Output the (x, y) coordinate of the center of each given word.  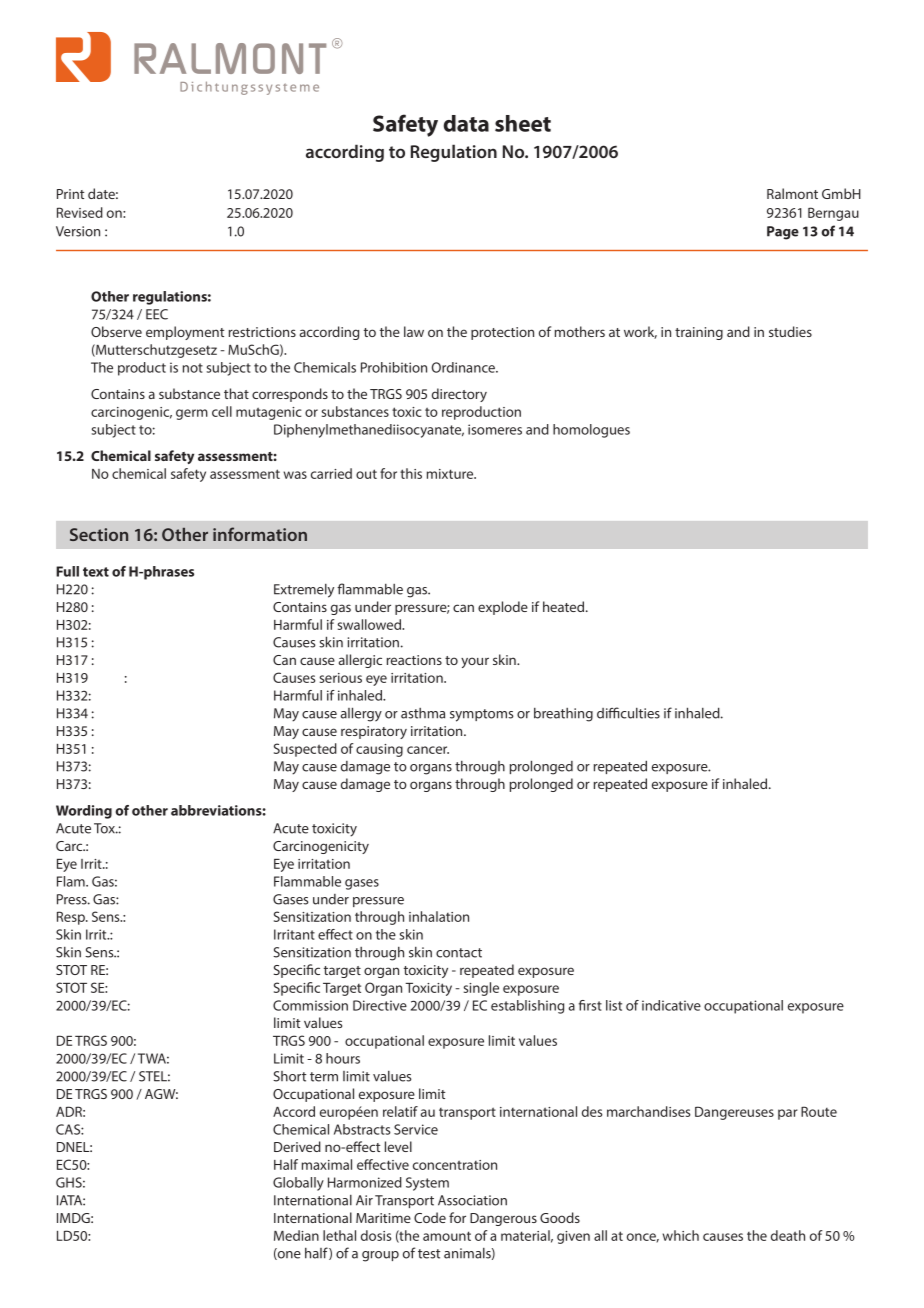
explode (503, 608)
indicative (671, 1005)
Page (783, 233)
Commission (310, 1005)
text (96, 572)
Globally (298, 1184)
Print (70, 194)
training (699, 333)
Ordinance (464, 367)
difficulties (628, 713)
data (466, 123)
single (481, 989)
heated (565, 606)
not (193, 368)
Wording (84, 812)
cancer (428, 750)
